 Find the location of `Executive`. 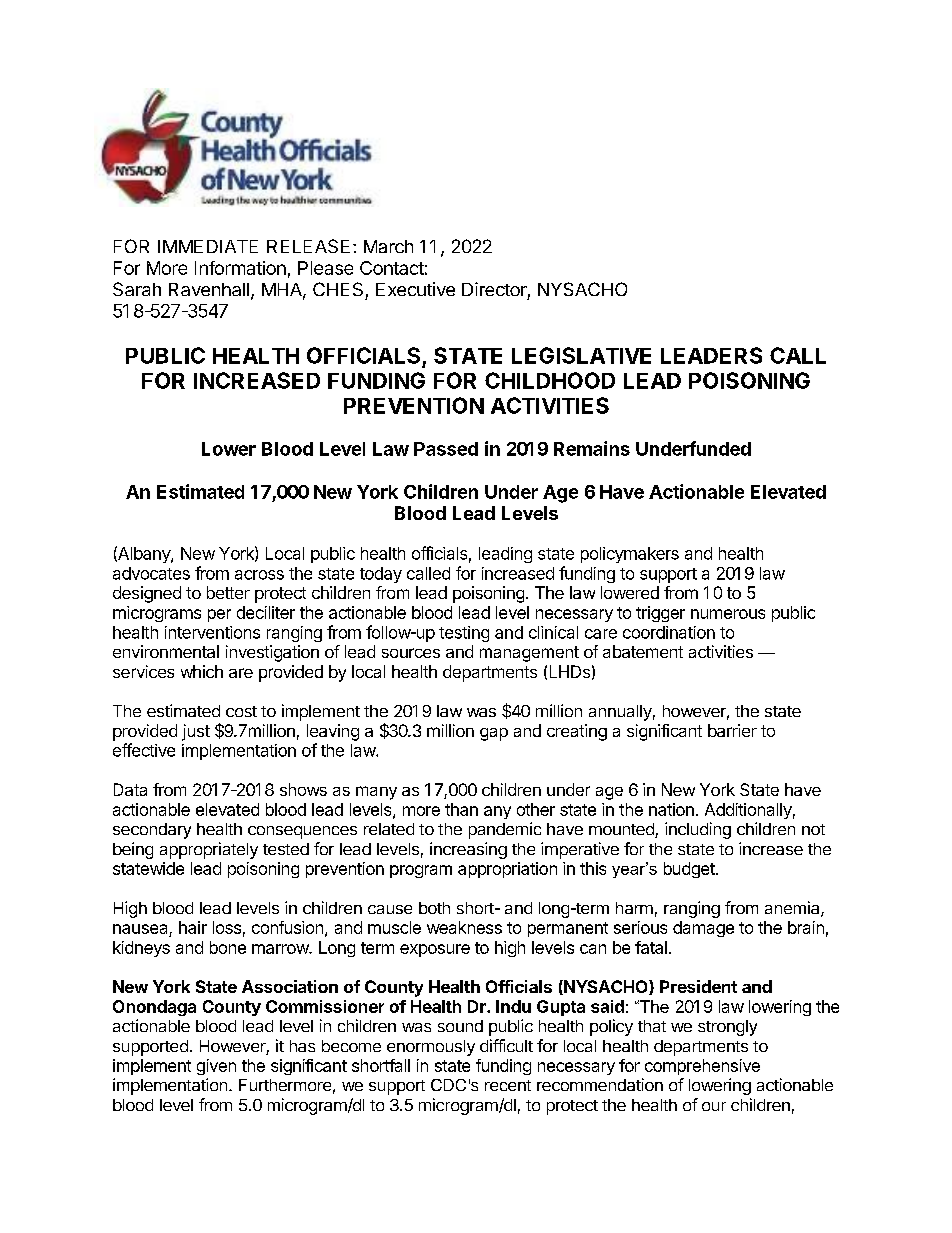

Executive is located at coordinates (415, 289).
